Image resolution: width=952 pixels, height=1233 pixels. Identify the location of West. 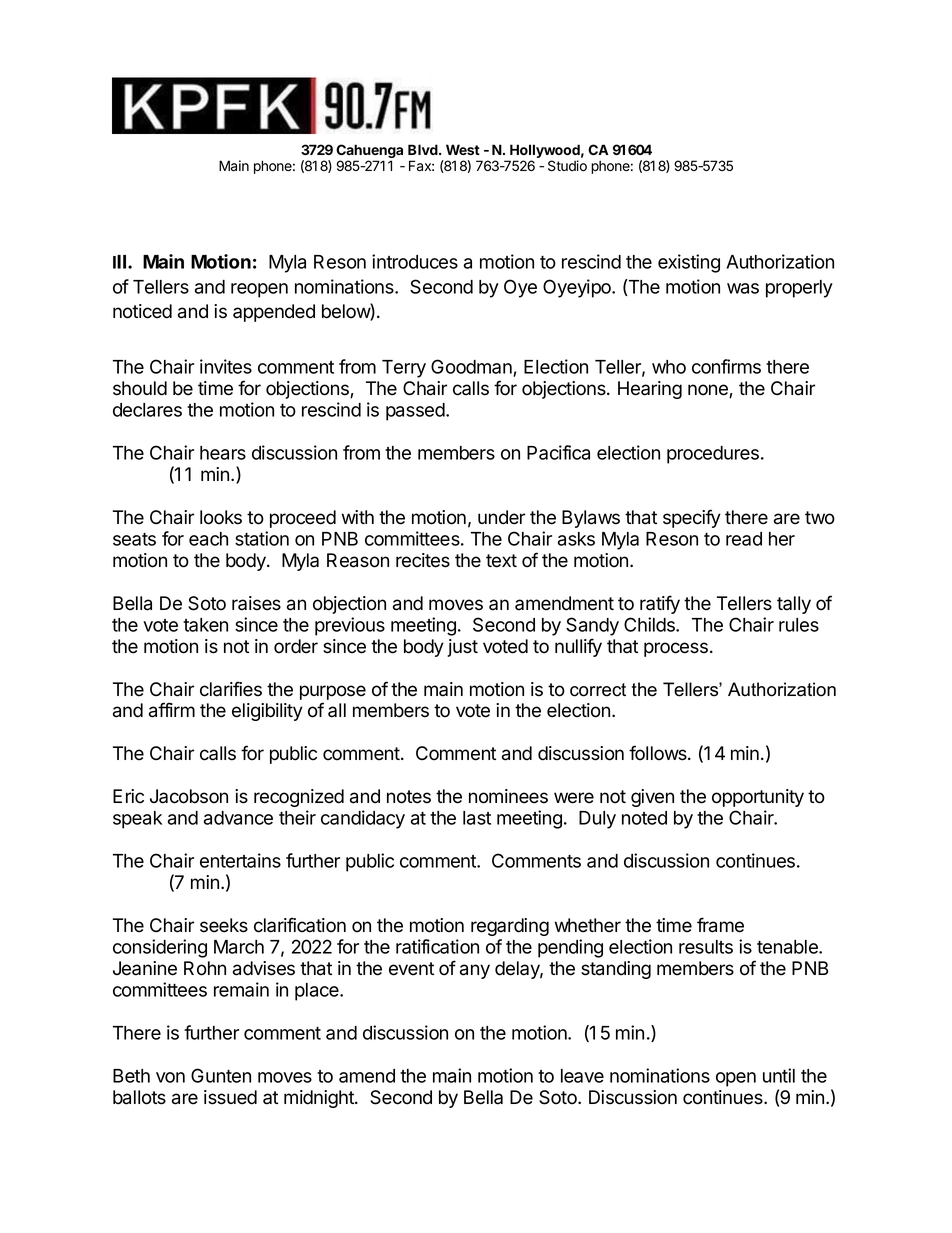
(463, 149).
